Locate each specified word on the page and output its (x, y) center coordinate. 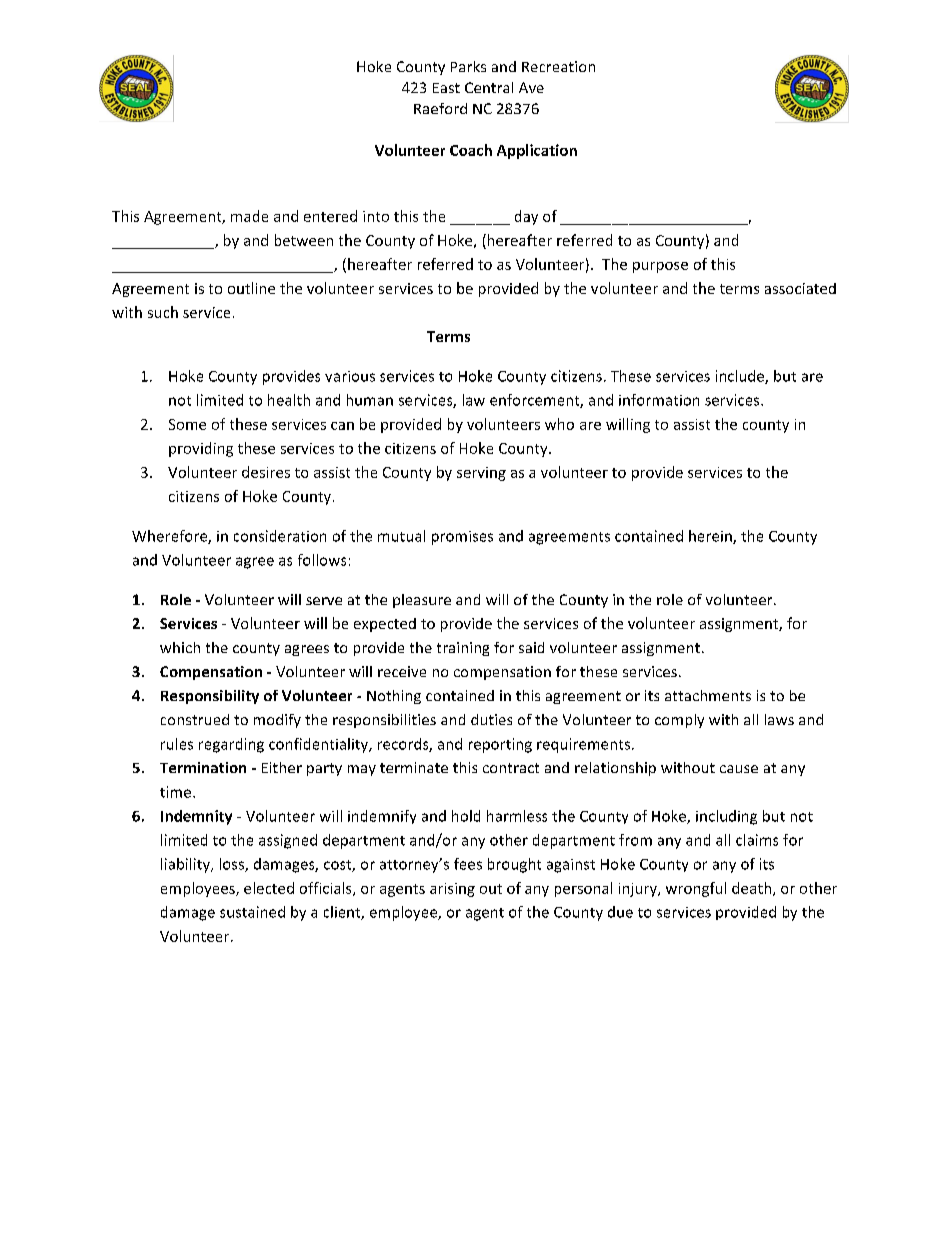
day (526, 217)
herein (711, 537)
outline (251, 288)
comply (679, 721)
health (289, 400)
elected (269, 888)
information (659, 400)
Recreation (558, 66)
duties (491, 719)
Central (489, 87)
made (249, 216)
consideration (280, 536)
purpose (660, 267)
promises (462, 538)
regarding (231, 745)
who (559, 424)
